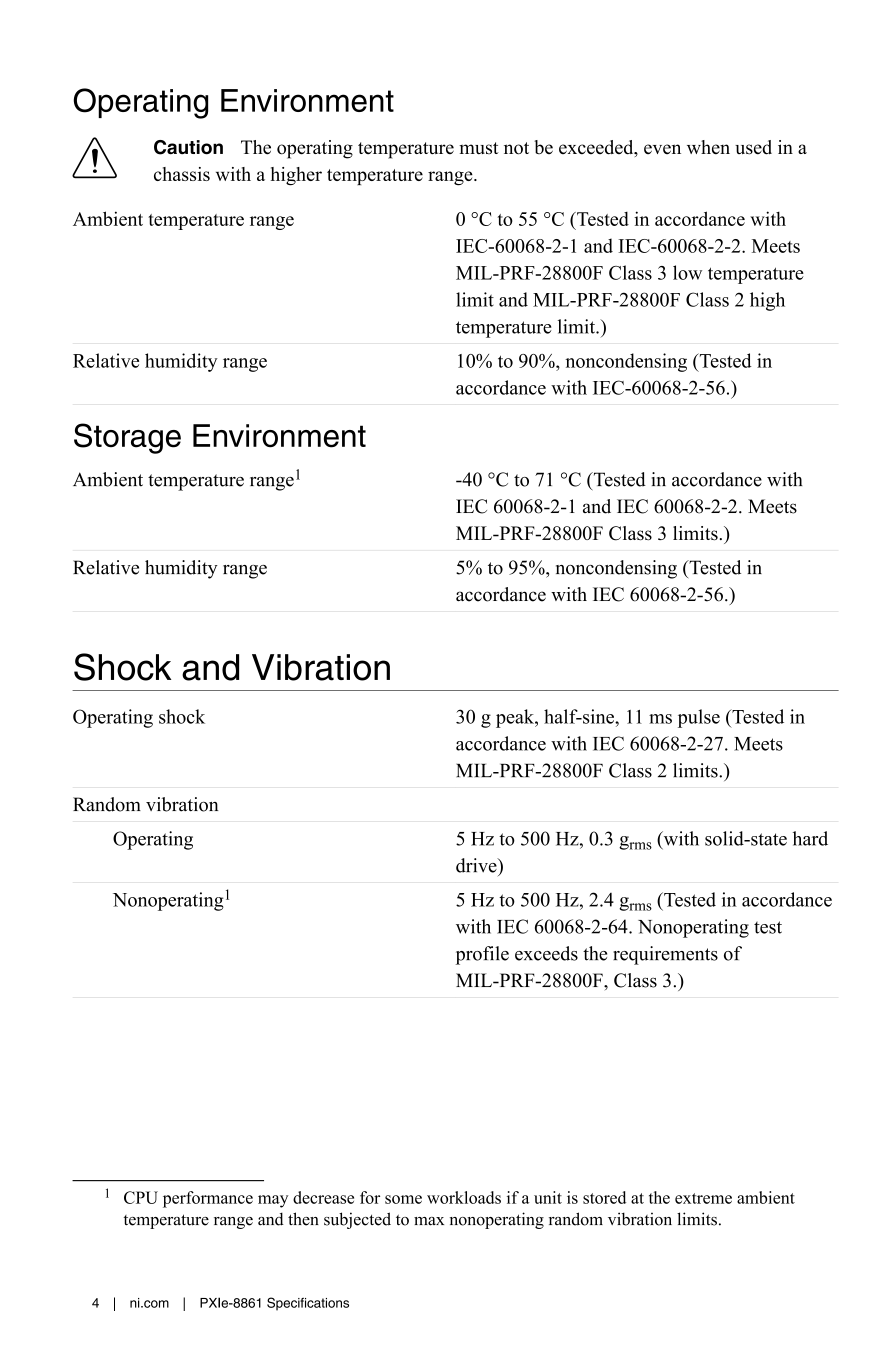 The height and width of the image is (1372, 887). What do you see at coordinates (477, 865) in the image?
I see `drive` at bounding box center [477, 865].
